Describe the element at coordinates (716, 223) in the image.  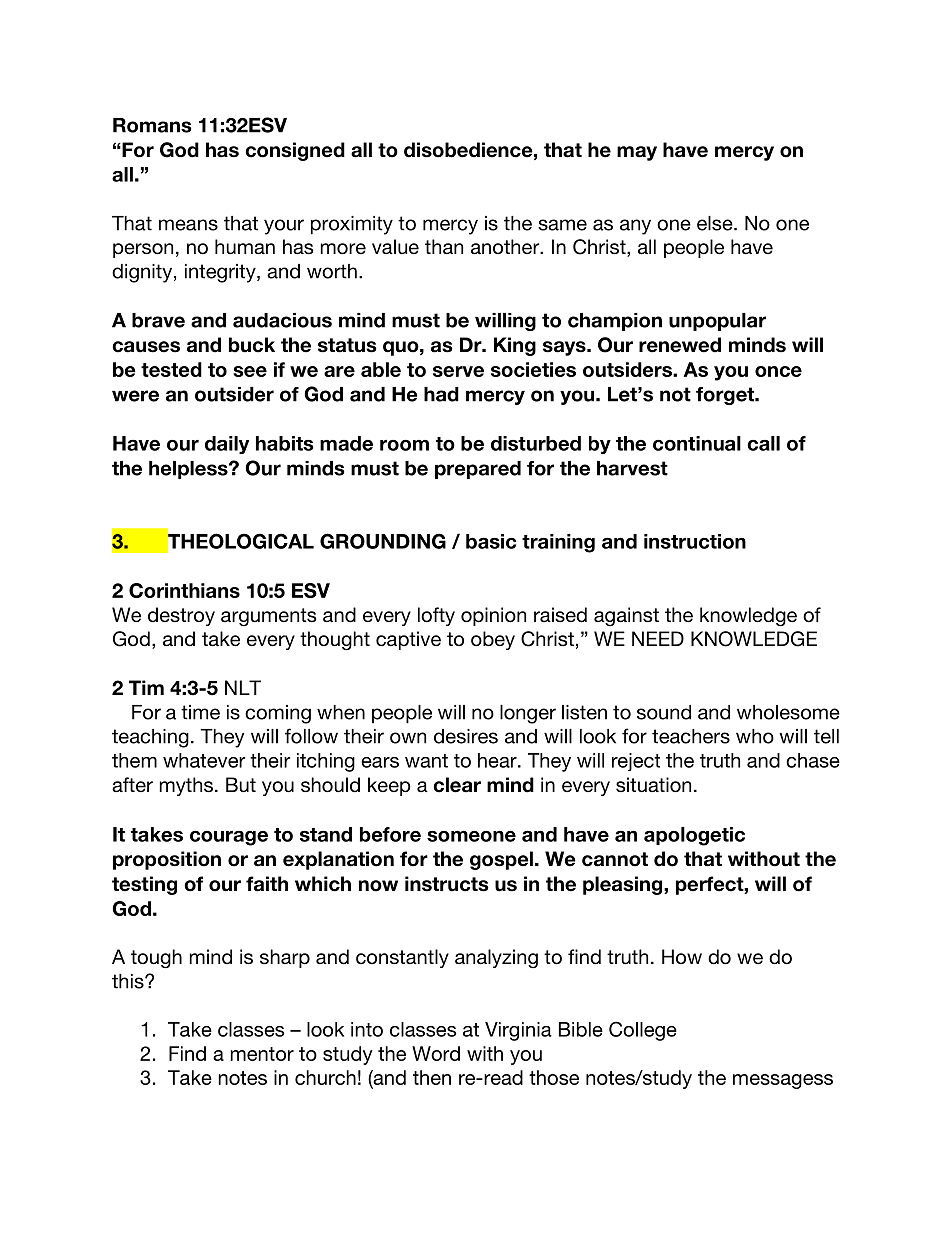
I see `else` at that location.
